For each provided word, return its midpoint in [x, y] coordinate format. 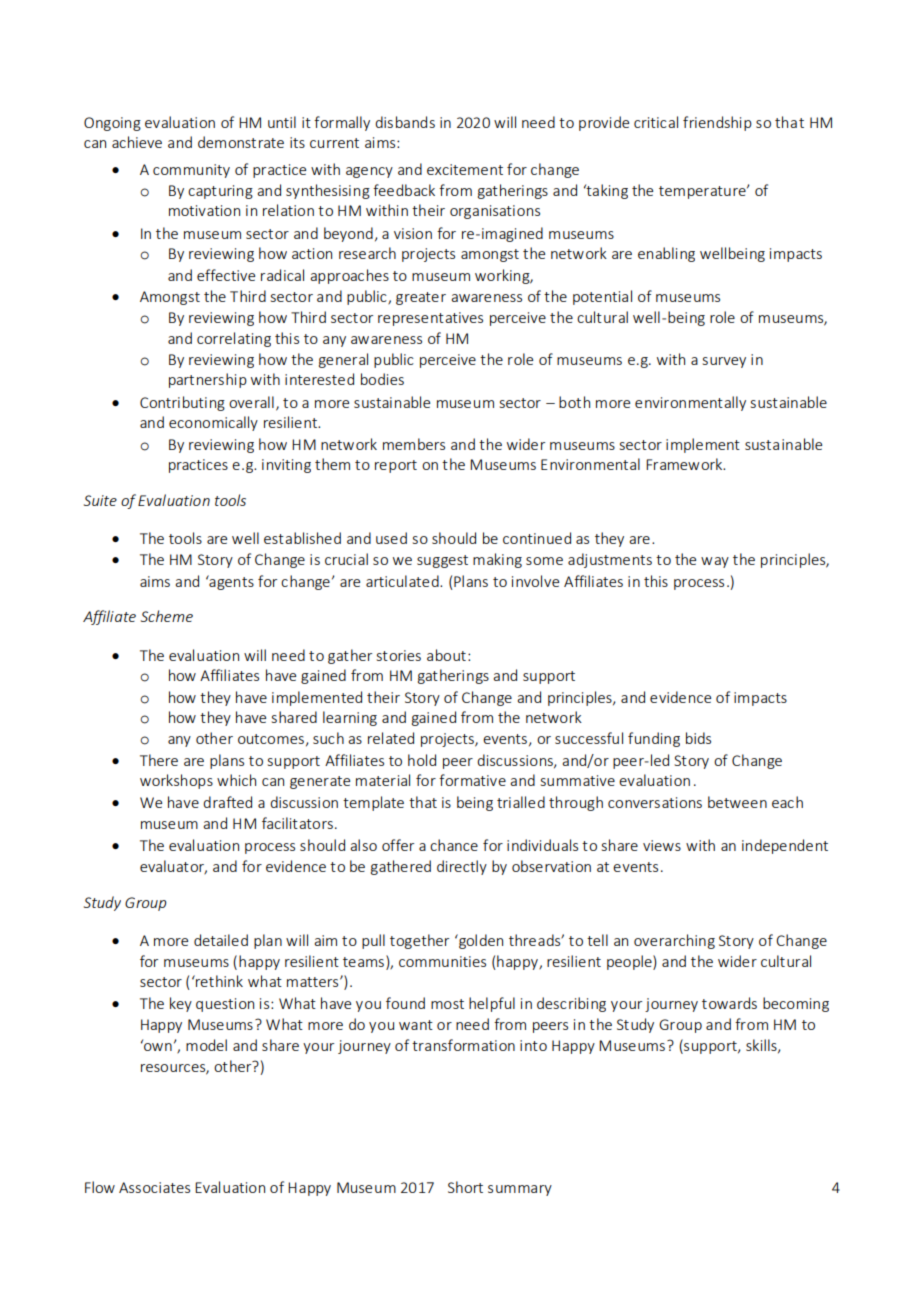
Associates [154, 1187]
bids [698, 738]
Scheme [167, 616]
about [446, 655]
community [191, 171]
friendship [717, 123]
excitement [465, 169]
